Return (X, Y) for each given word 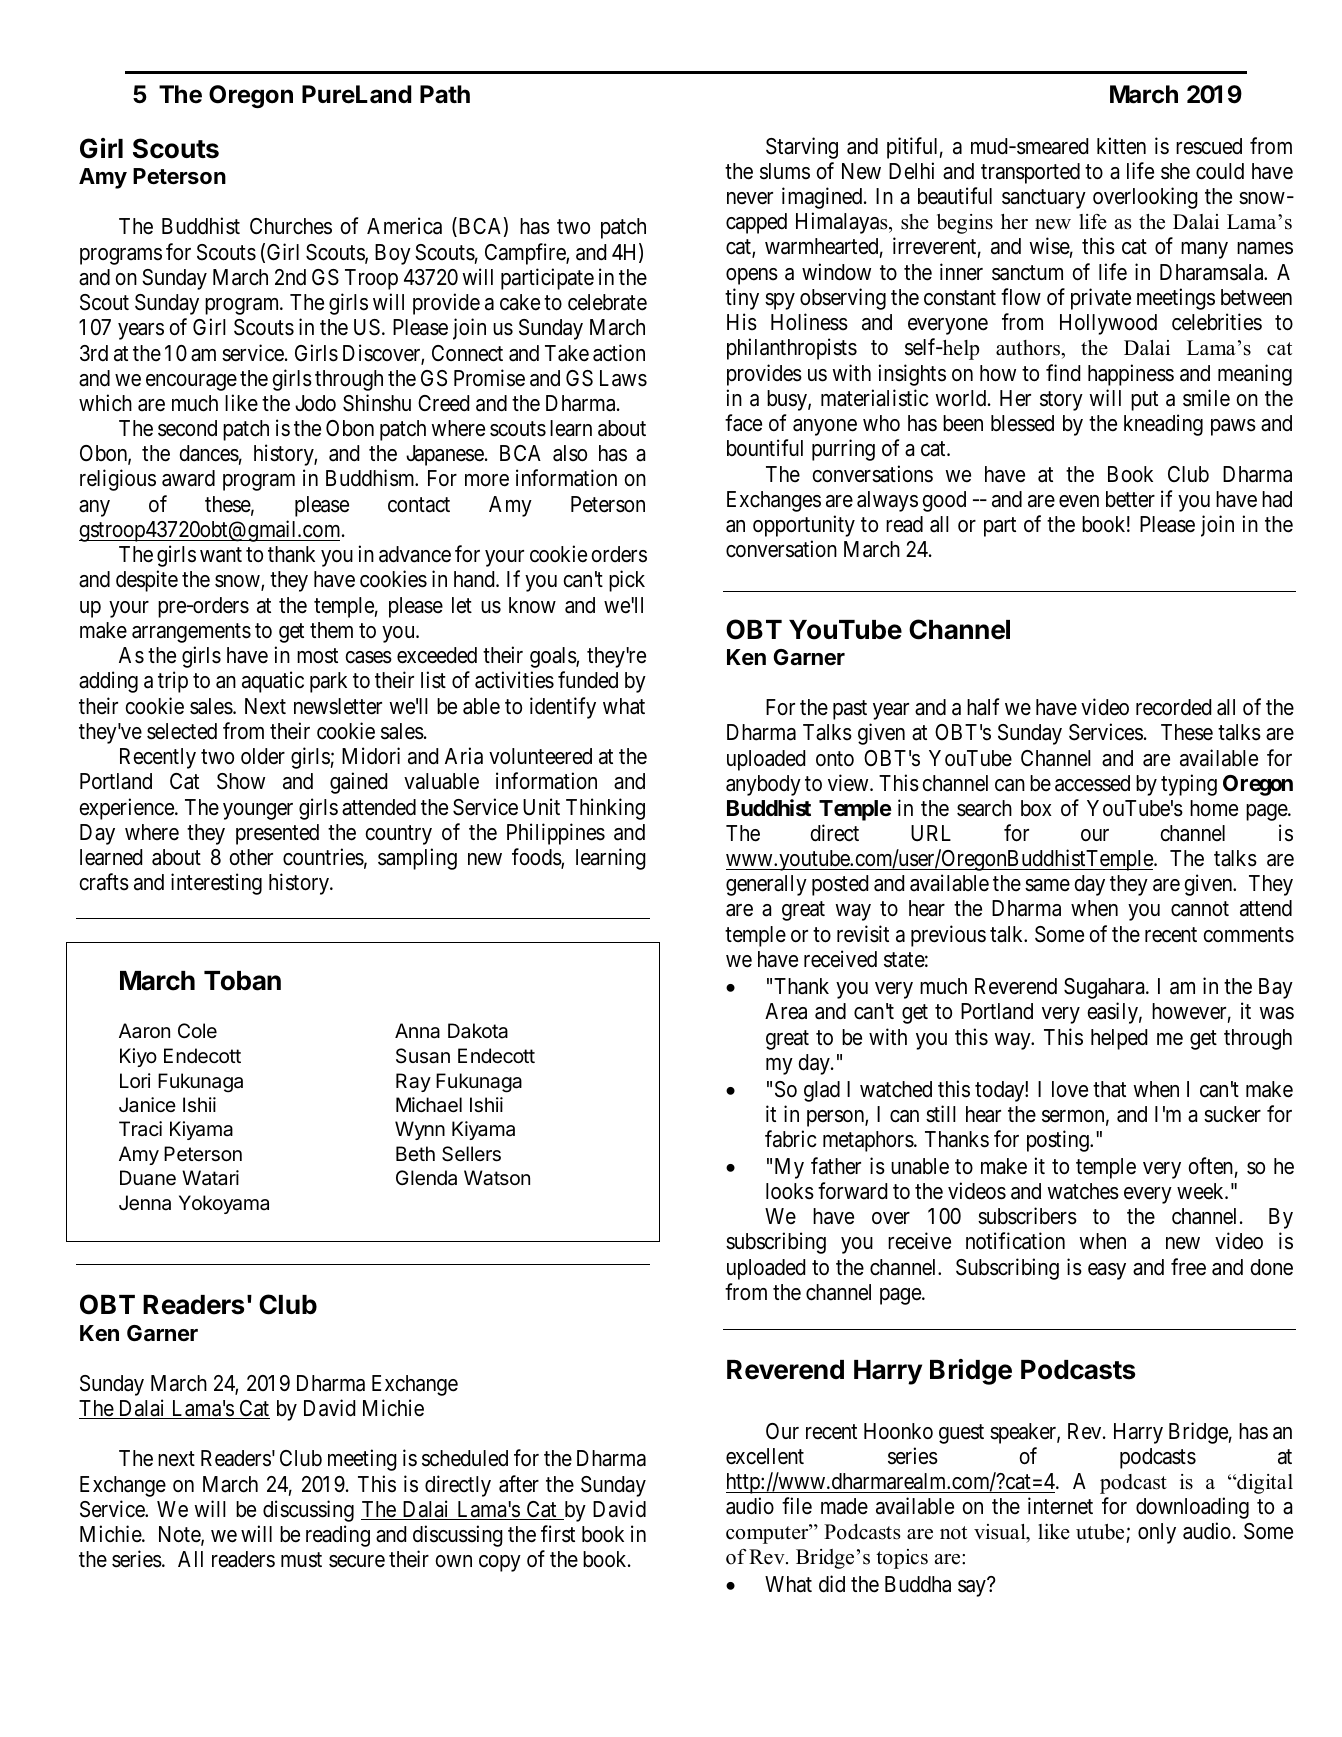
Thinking (605, 809)
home (1214, 808)
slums (785, 171)
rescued (1209, 146)
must (301, 1560)
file (797, 1506)
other (251, 857)
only (1157, 1533)
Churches (291, 226)
